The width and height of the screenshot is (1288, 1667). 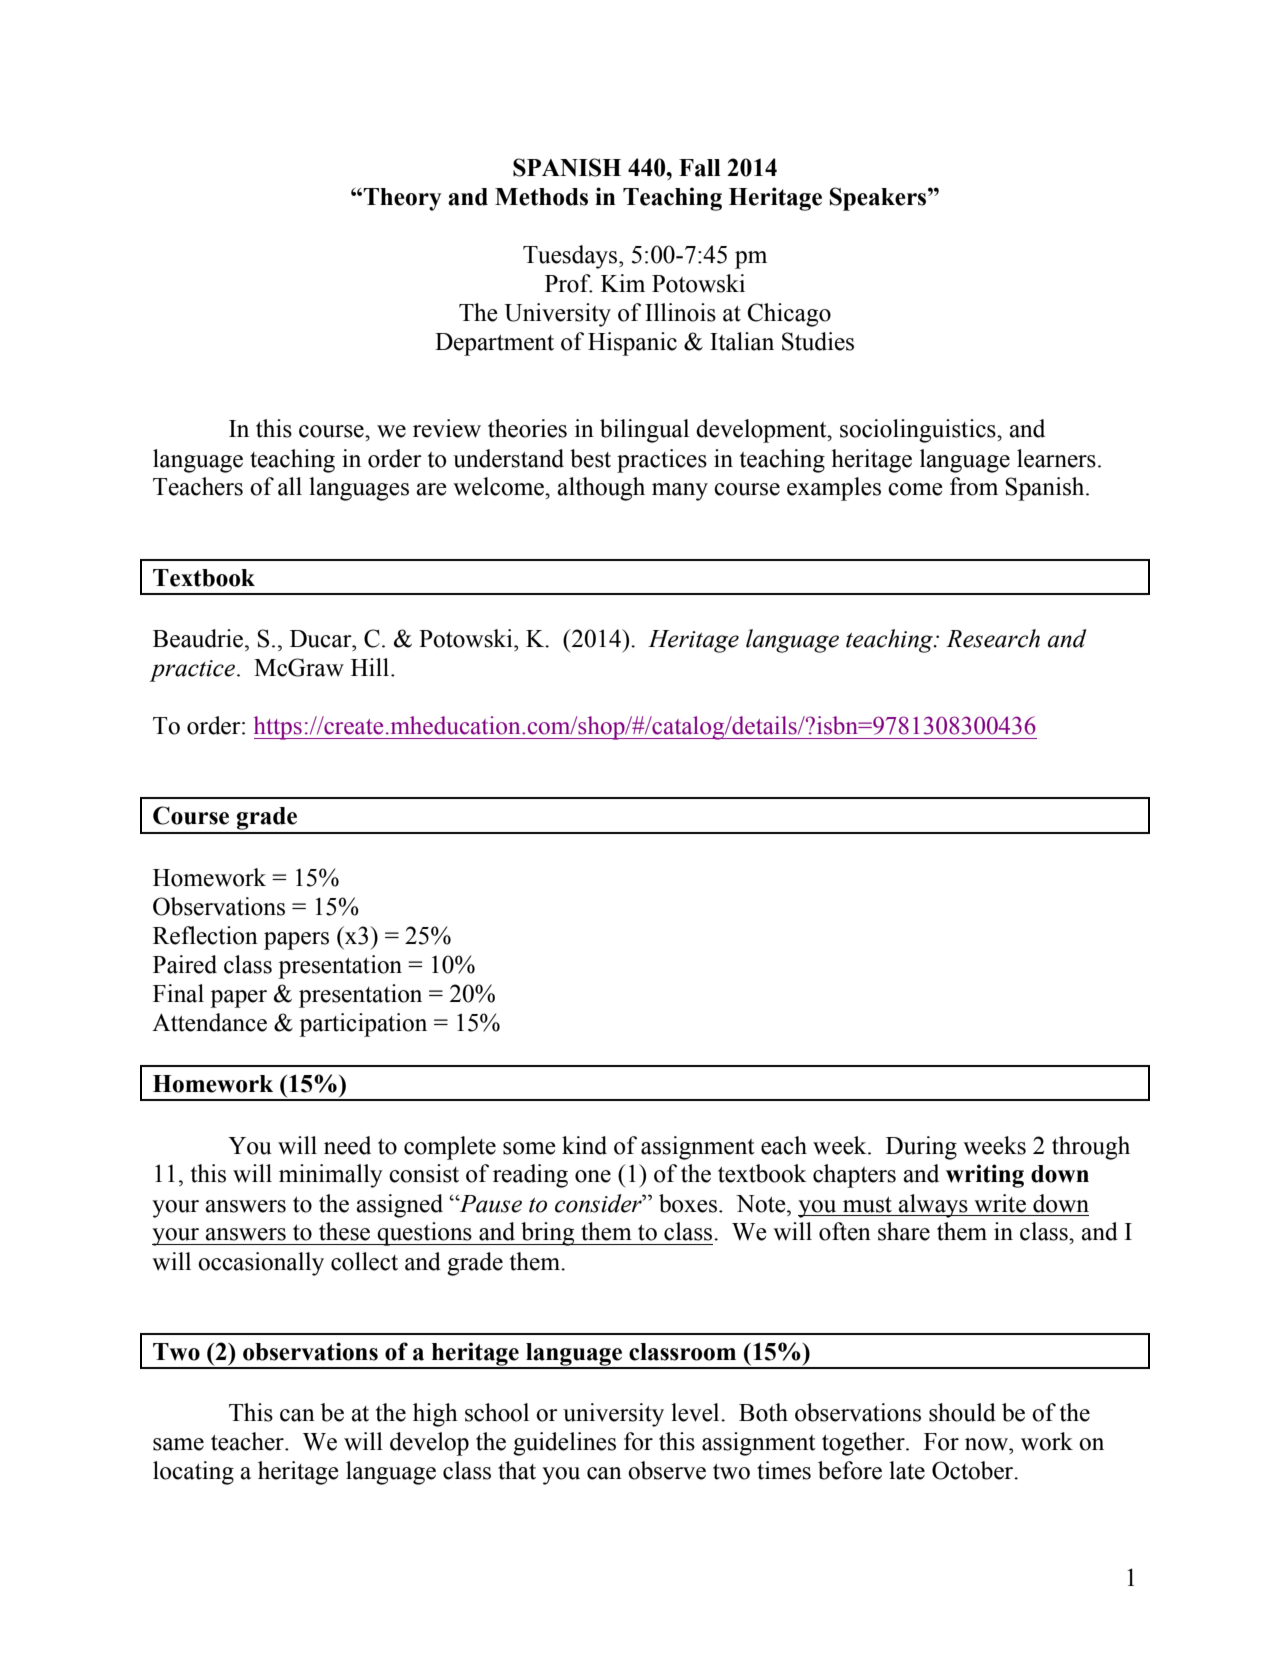 What do you see at coordinates (962, 1412) in the screenshot?
I see `should` at bounding box center [962, 1412].
